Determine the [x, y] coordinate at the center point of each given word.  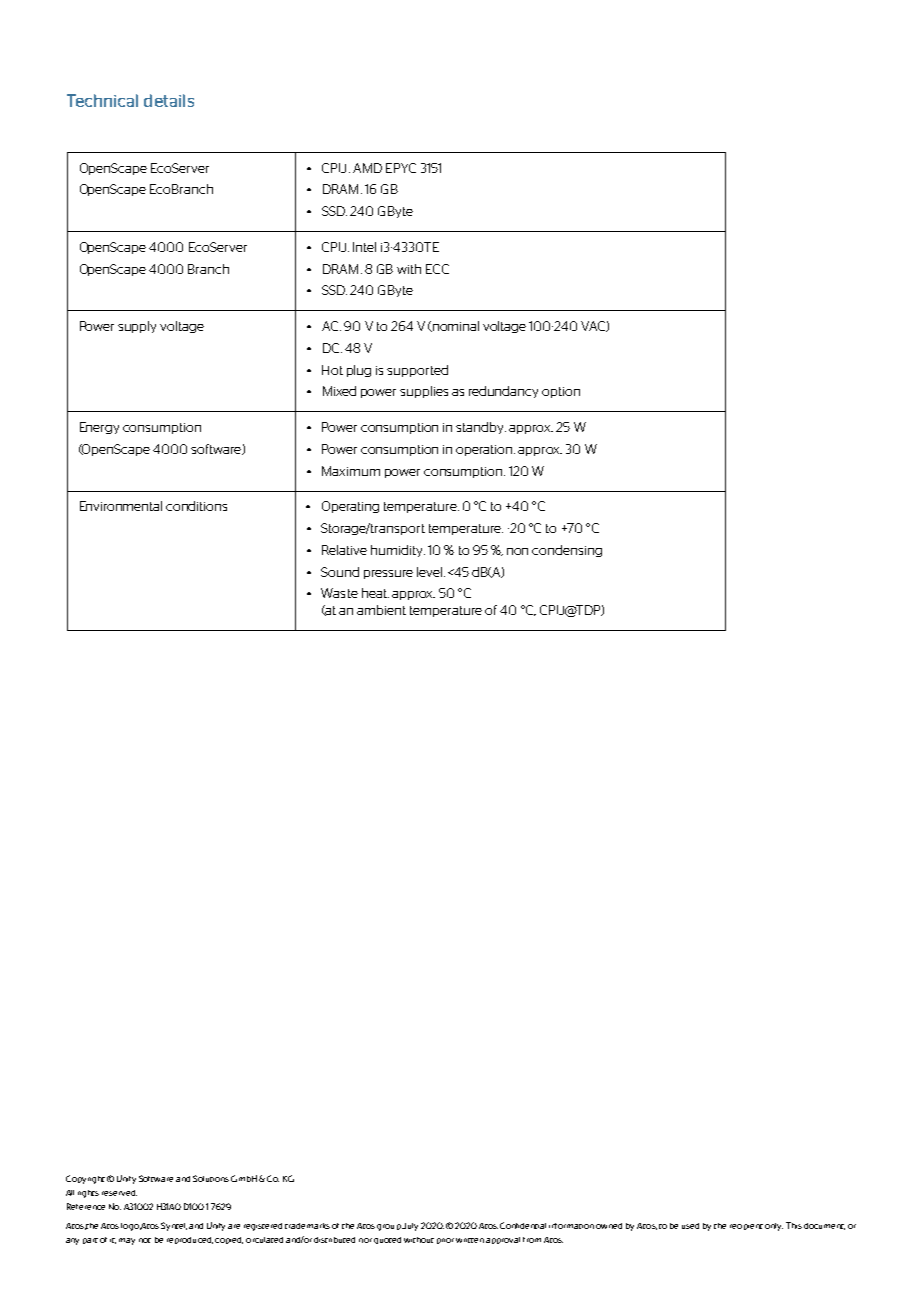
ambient [381, 610]
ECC [437, 269]
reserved [119, 1193]
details [169, 100]
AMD [367, 168]
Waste [339, 593]
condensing [567, 551]
